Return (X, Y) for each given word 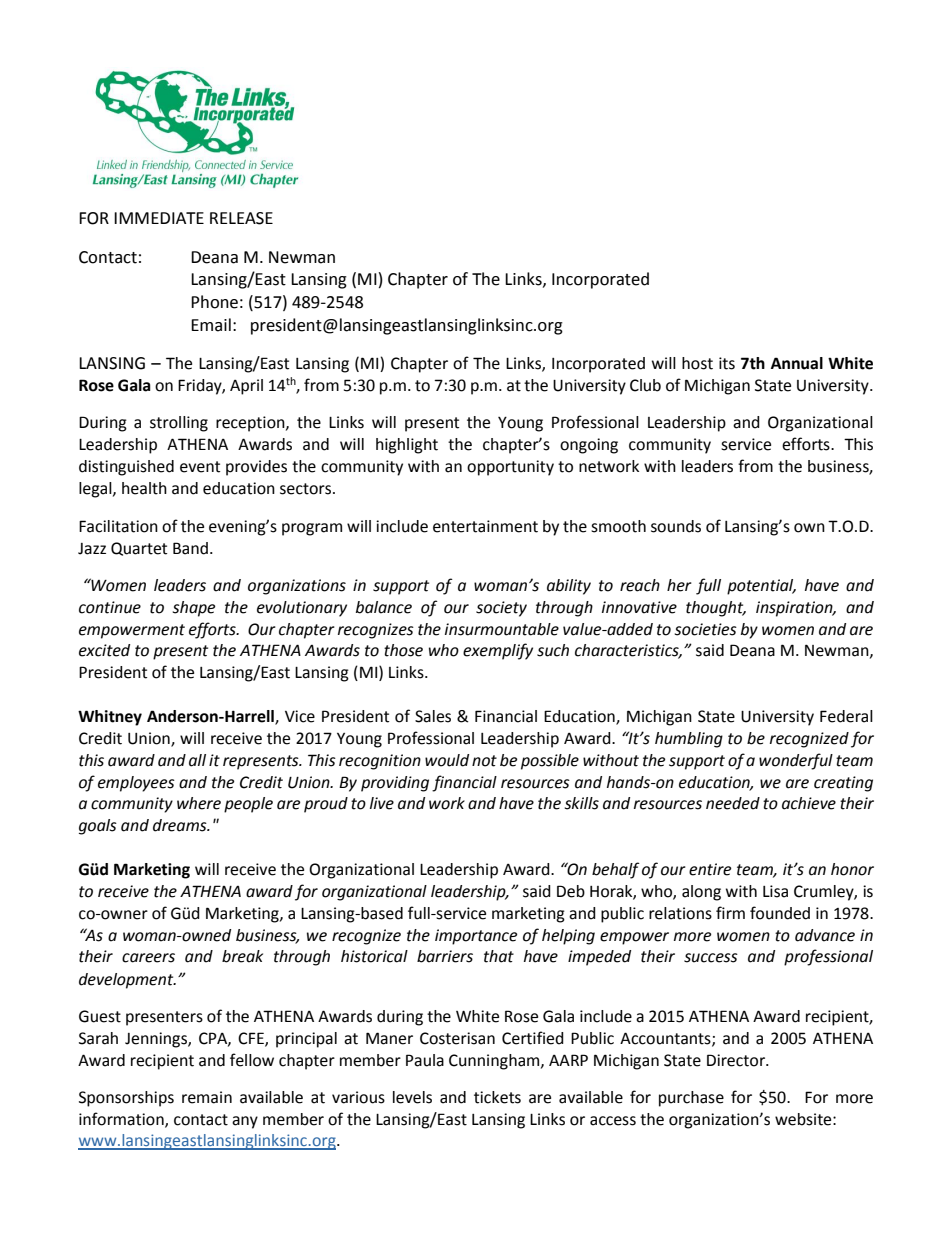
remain (207, 1097)
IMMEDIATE (159, 218)
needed (733, 803)
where (199, 803)
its (727, 363)
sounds (676, 526)
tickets (497, 1097)
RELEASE (241, 218)
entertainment (485, 526)
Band (190, 548)
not (484, 761)
